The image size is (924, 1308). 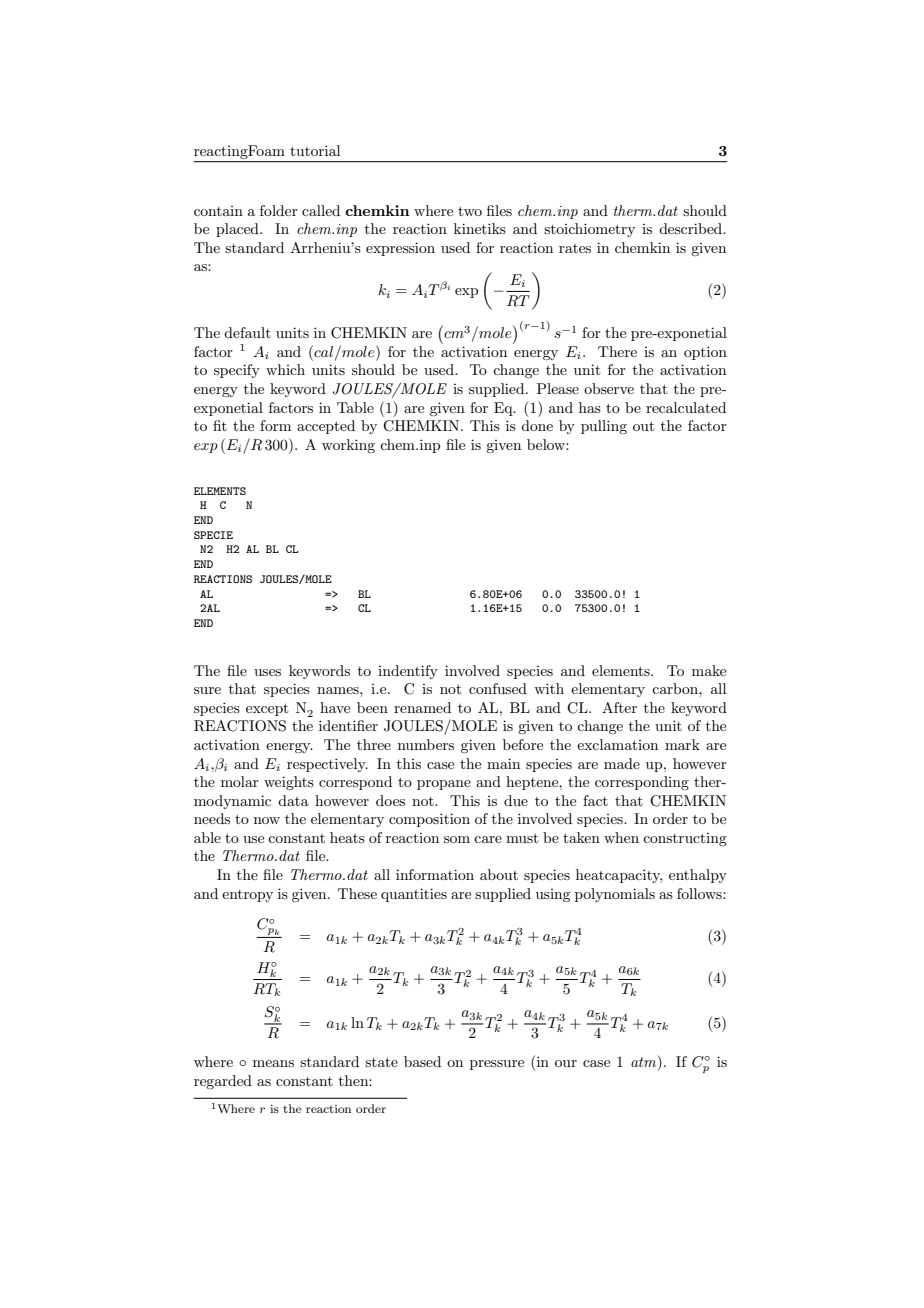 I want to click on atm, so click(x=645, y=1063).
